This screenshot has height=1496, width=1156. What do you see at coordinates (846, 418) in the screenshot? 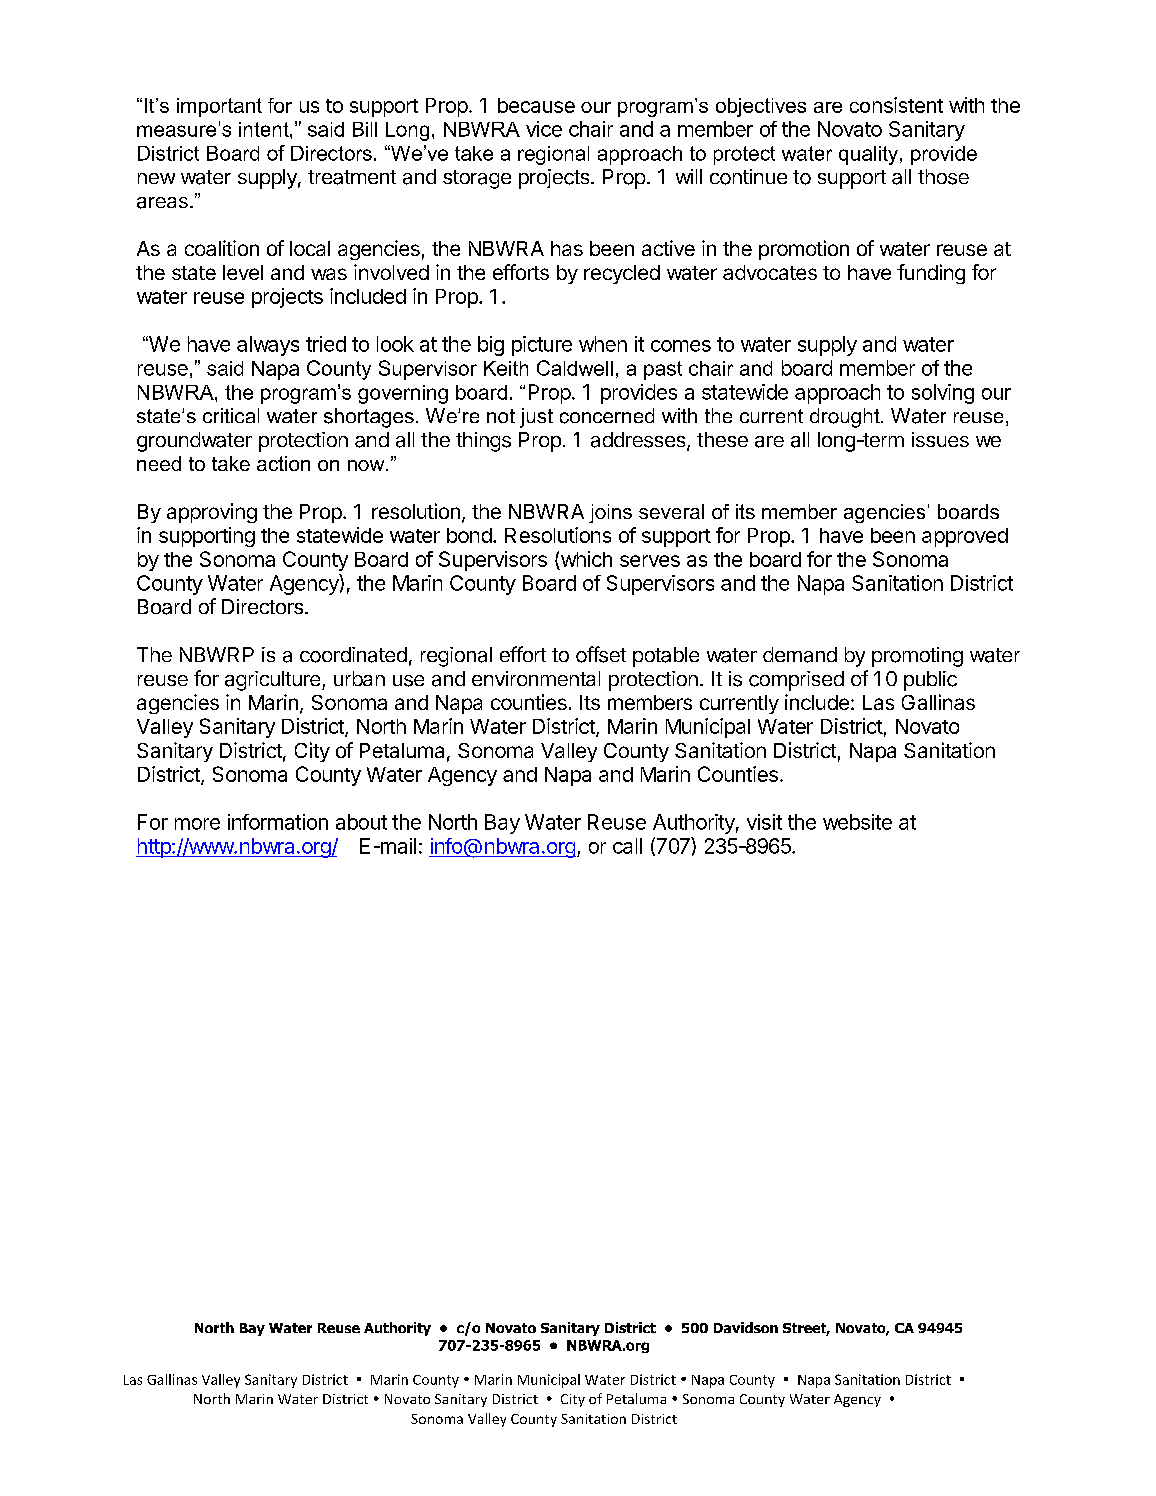
I see `drought` at bounding box center [846, 418].
